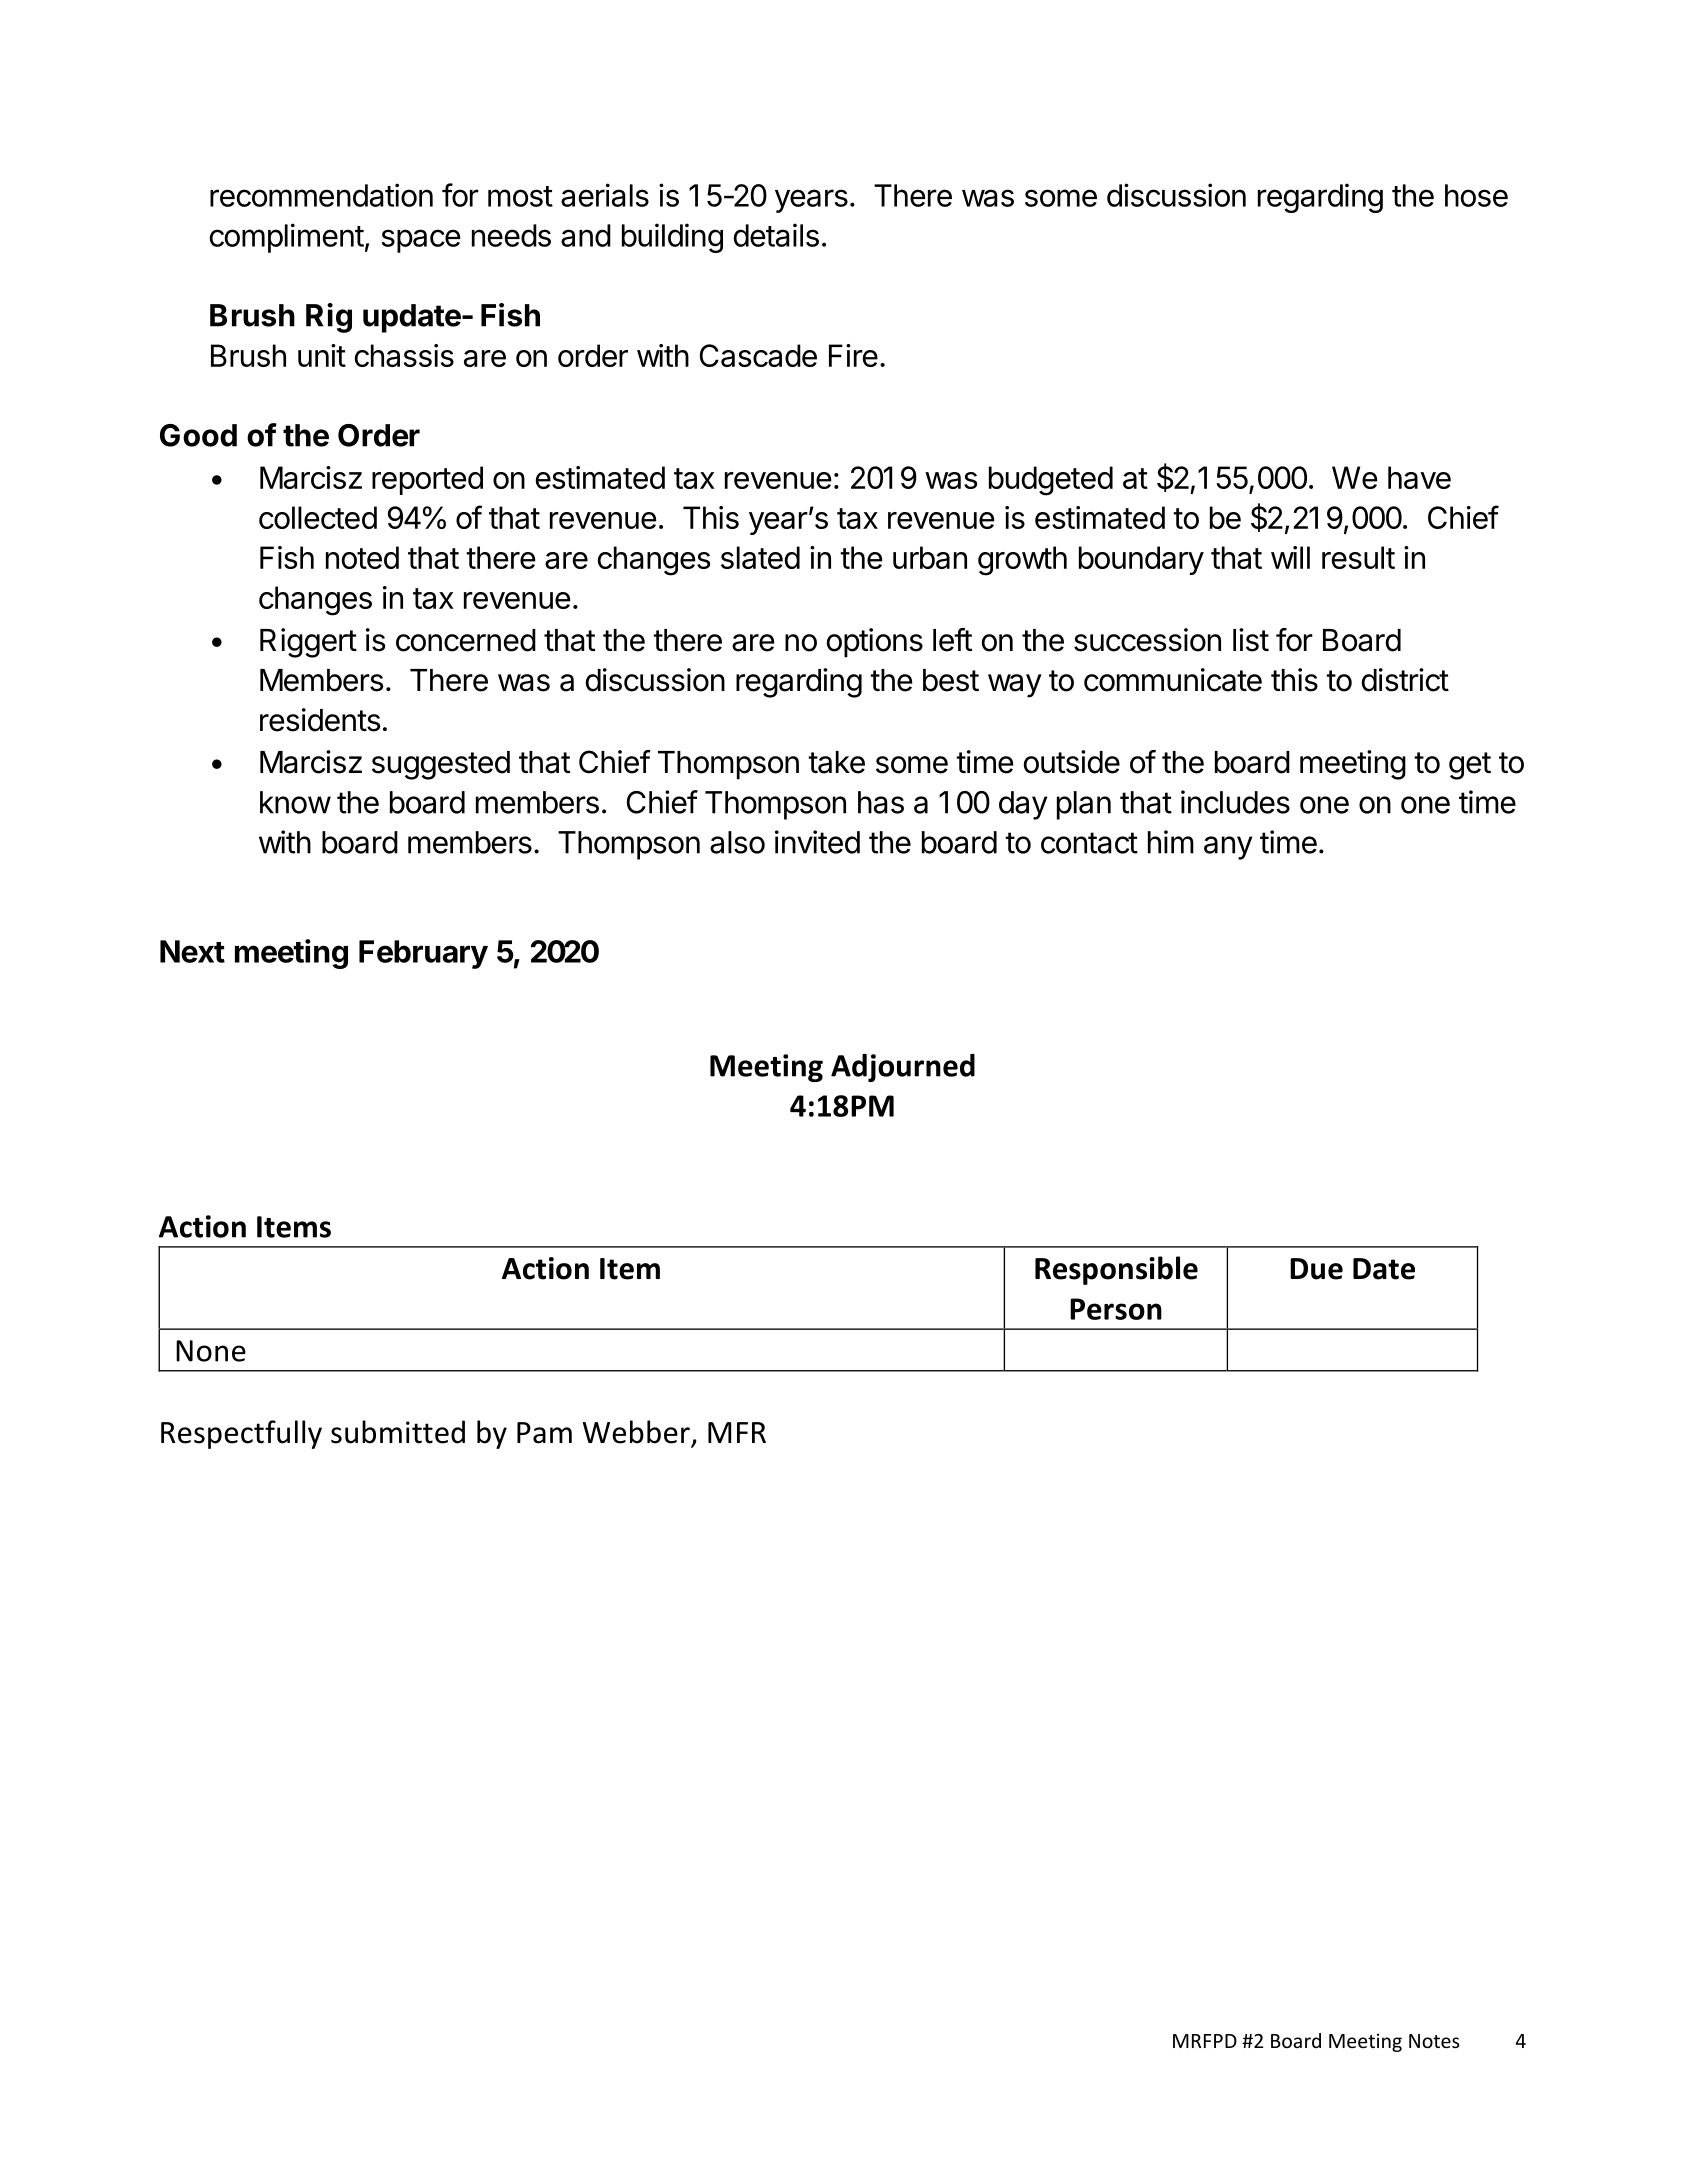 This page has width=1685, height=2180. Describe the element at coordinates (637, 1433) in the page. I see `Webber` at that location.
